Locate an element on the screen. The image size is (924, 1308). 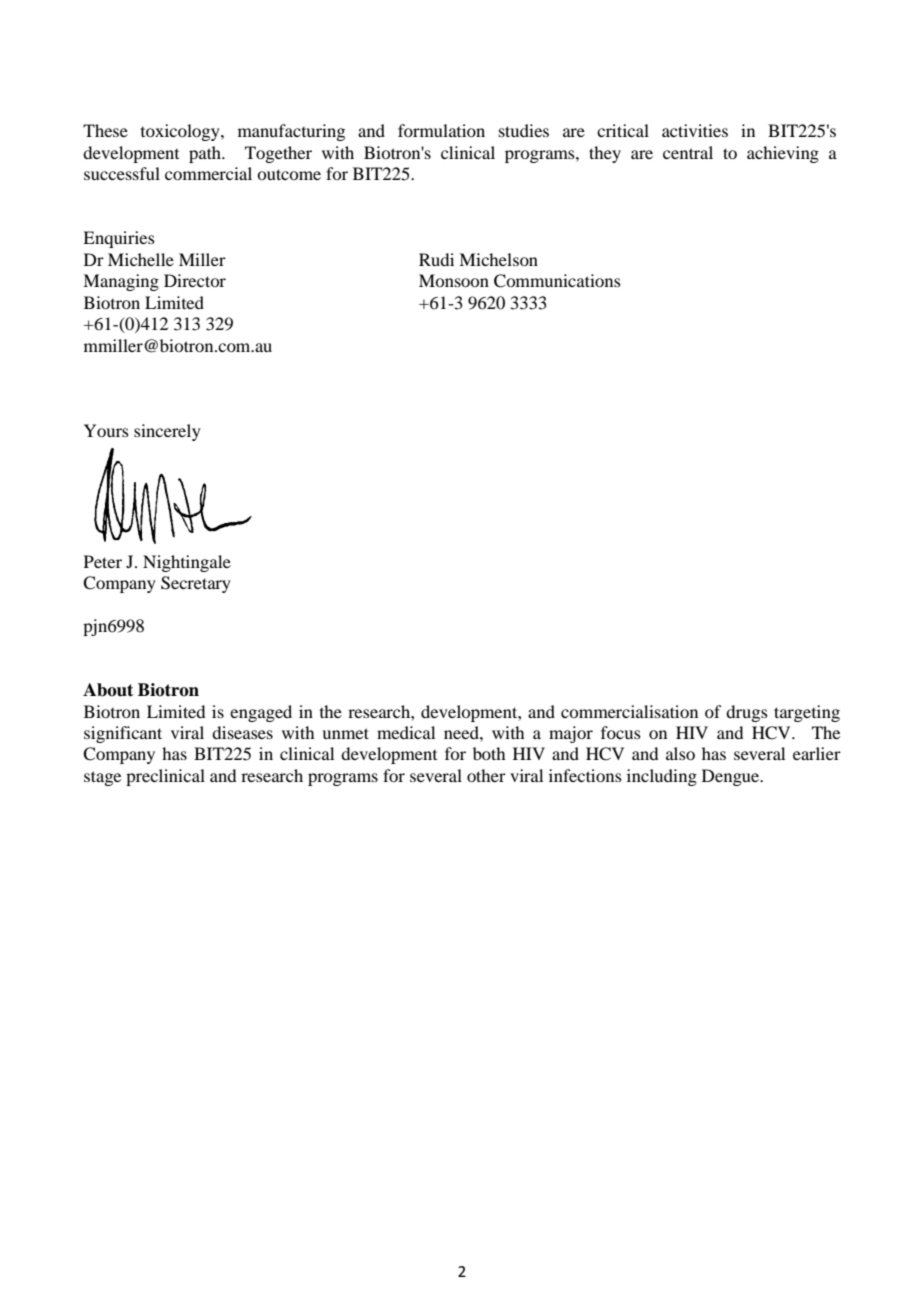
formulation is located at coordinates (441, 130).
